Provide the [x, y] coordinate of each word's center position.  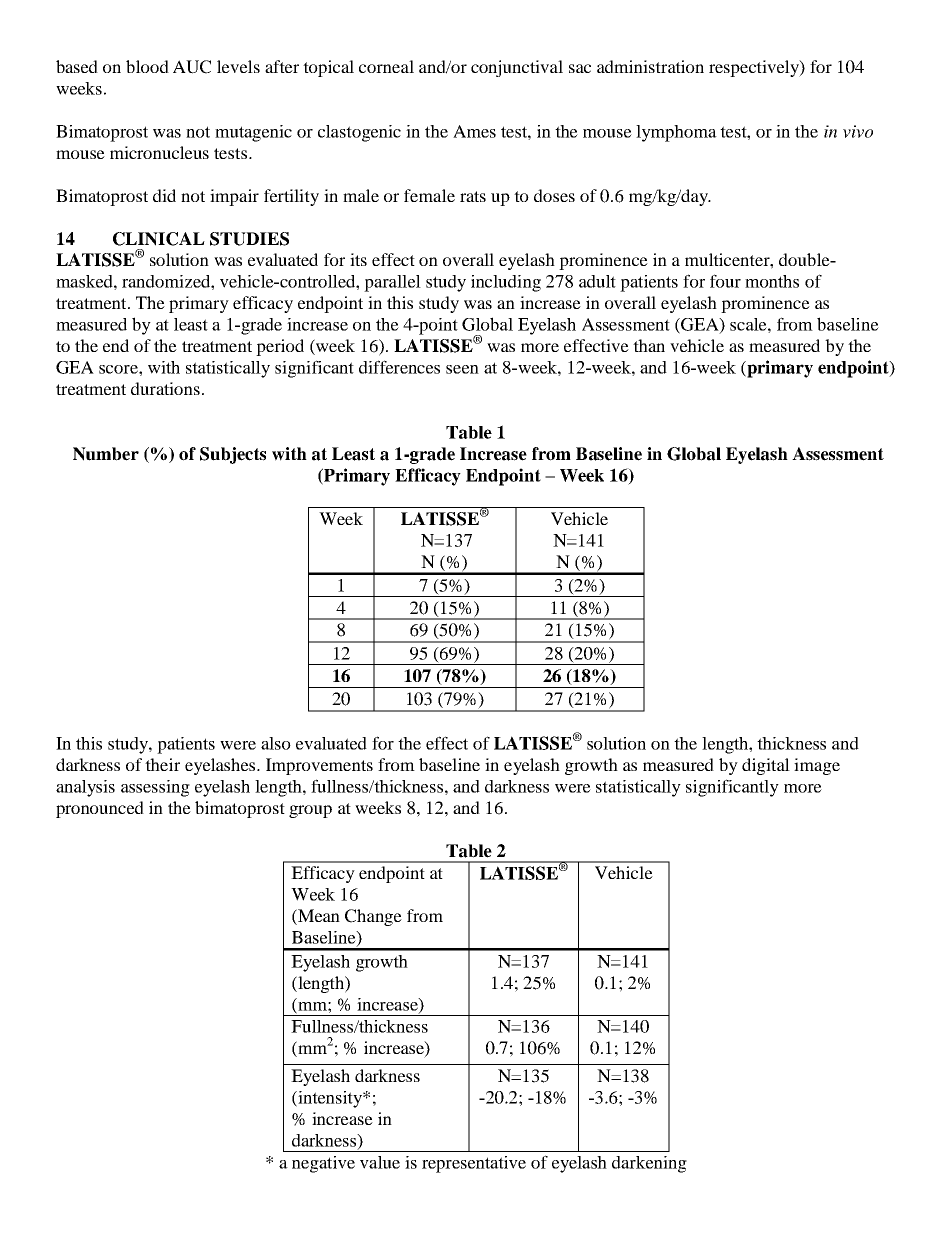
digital [766, 766]
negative [323, 1164]
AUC [192, 67]
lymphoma [676, 133]
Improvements [319, 766]
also [276, 743]
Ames [474, 131]
